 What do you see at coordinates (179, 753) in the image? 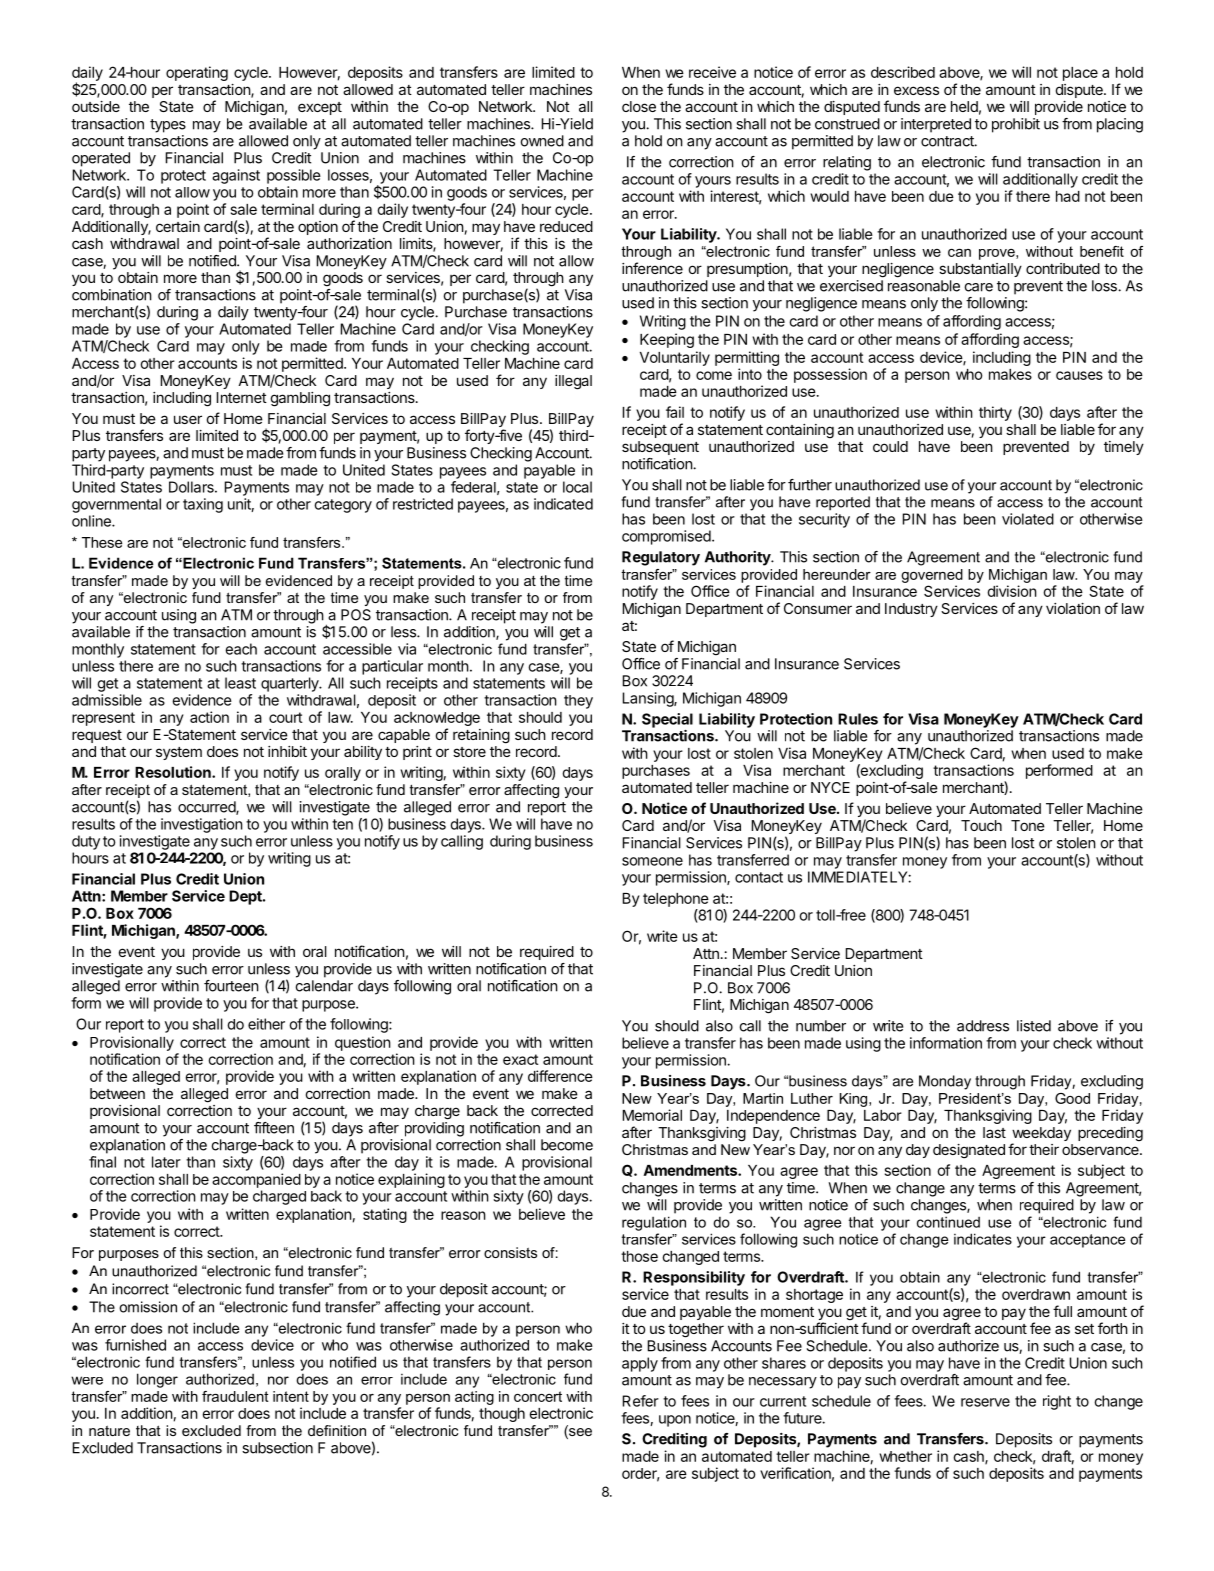
I see `system` at bounding box center [179, 753].
